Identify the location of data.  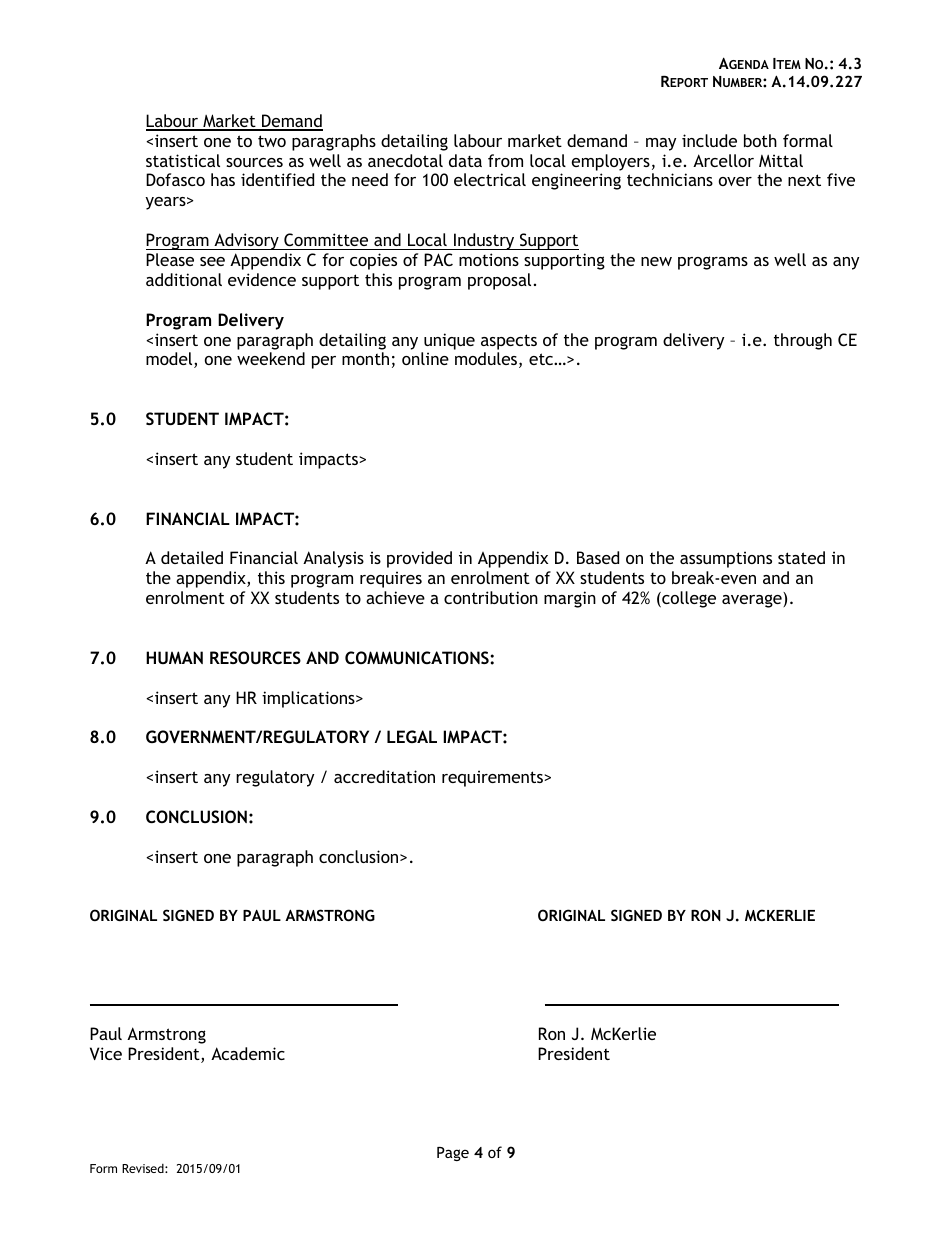
(465, 160).
